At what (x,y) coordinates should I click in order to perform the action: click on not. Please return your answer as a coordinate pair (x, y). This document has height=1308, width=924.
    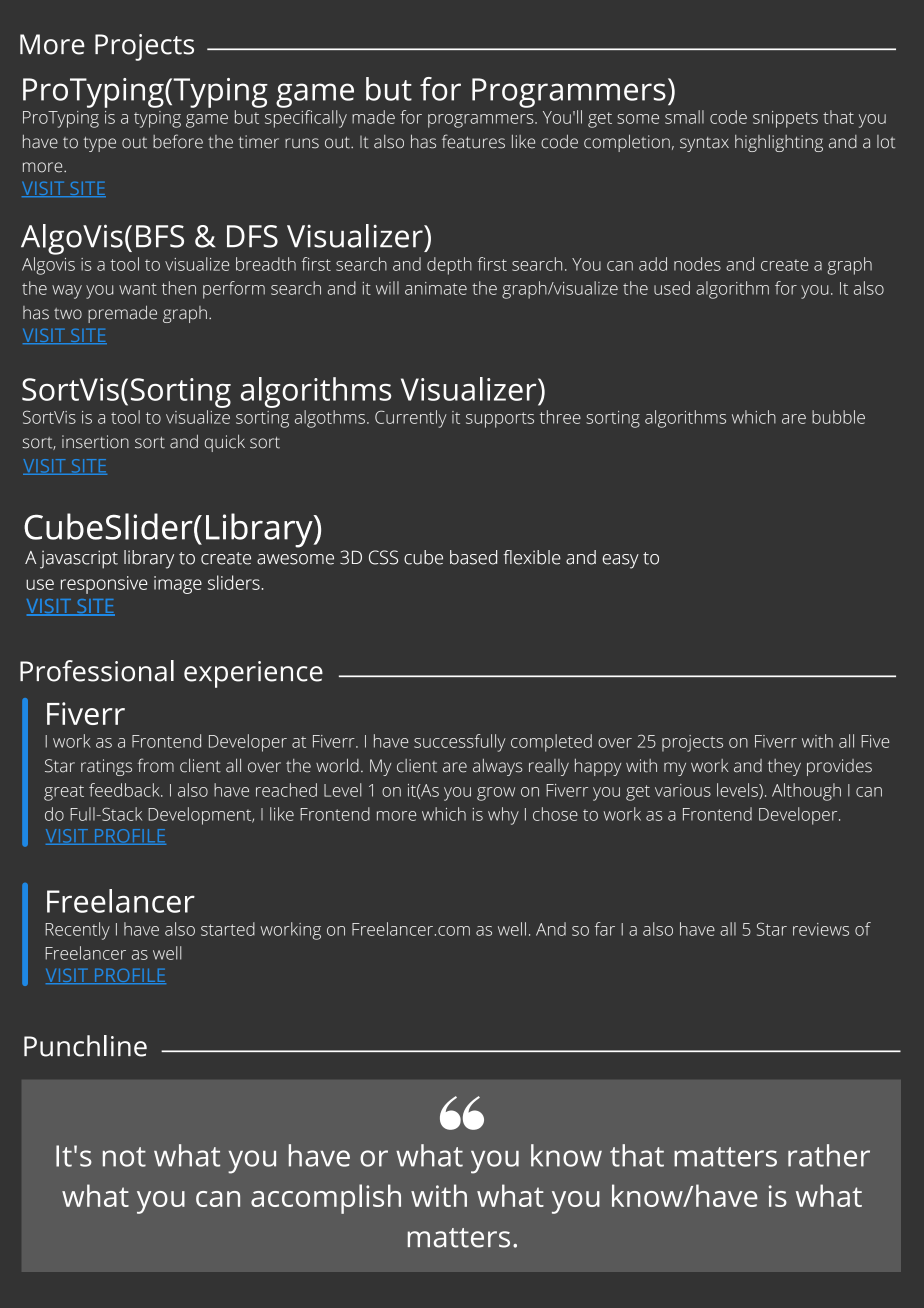
    Looking at the image, I should click on (124, 1157).
